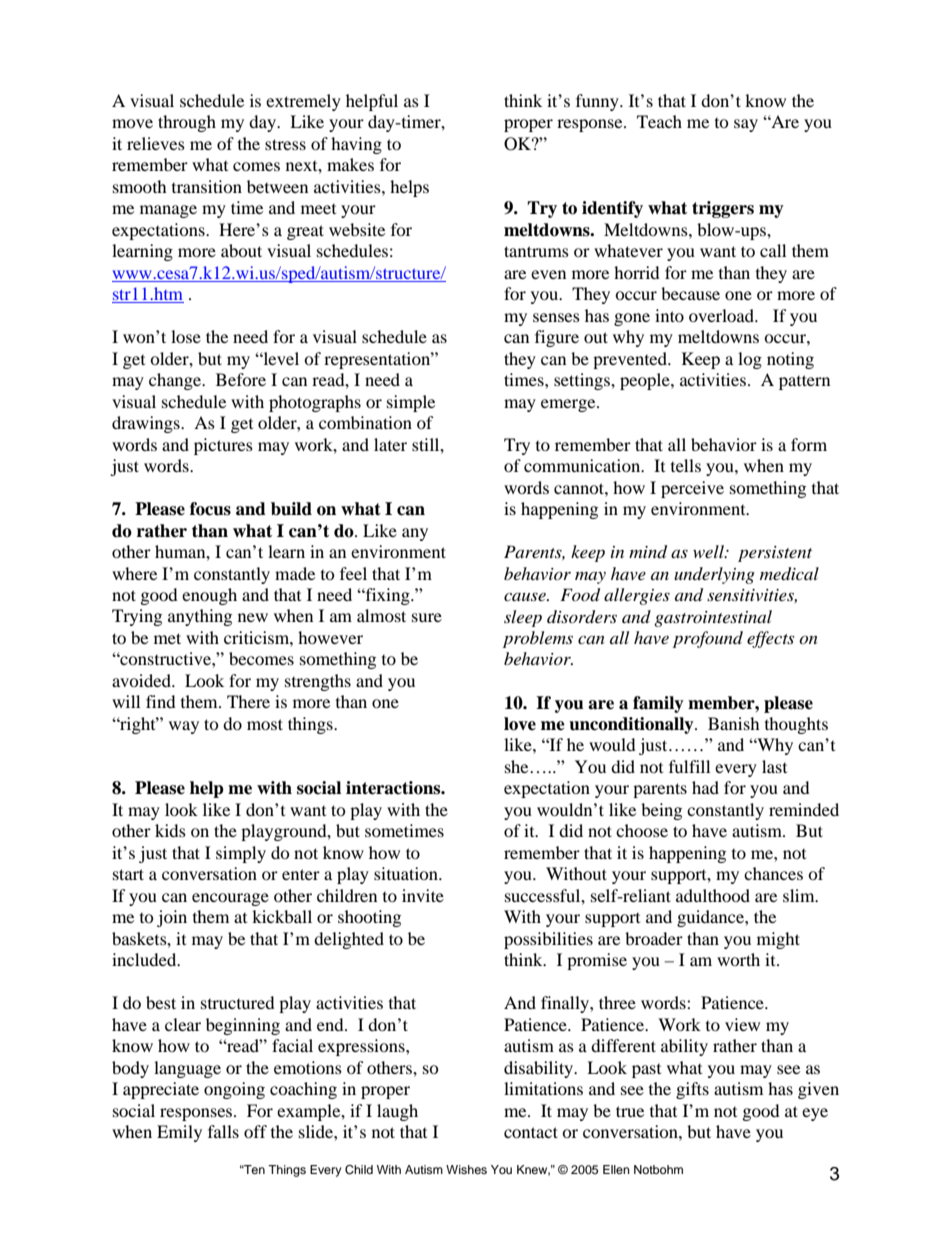 Image resolution: width=952 pixels, height=1233 pixels. I want to click on anything, so click(200, 617).
